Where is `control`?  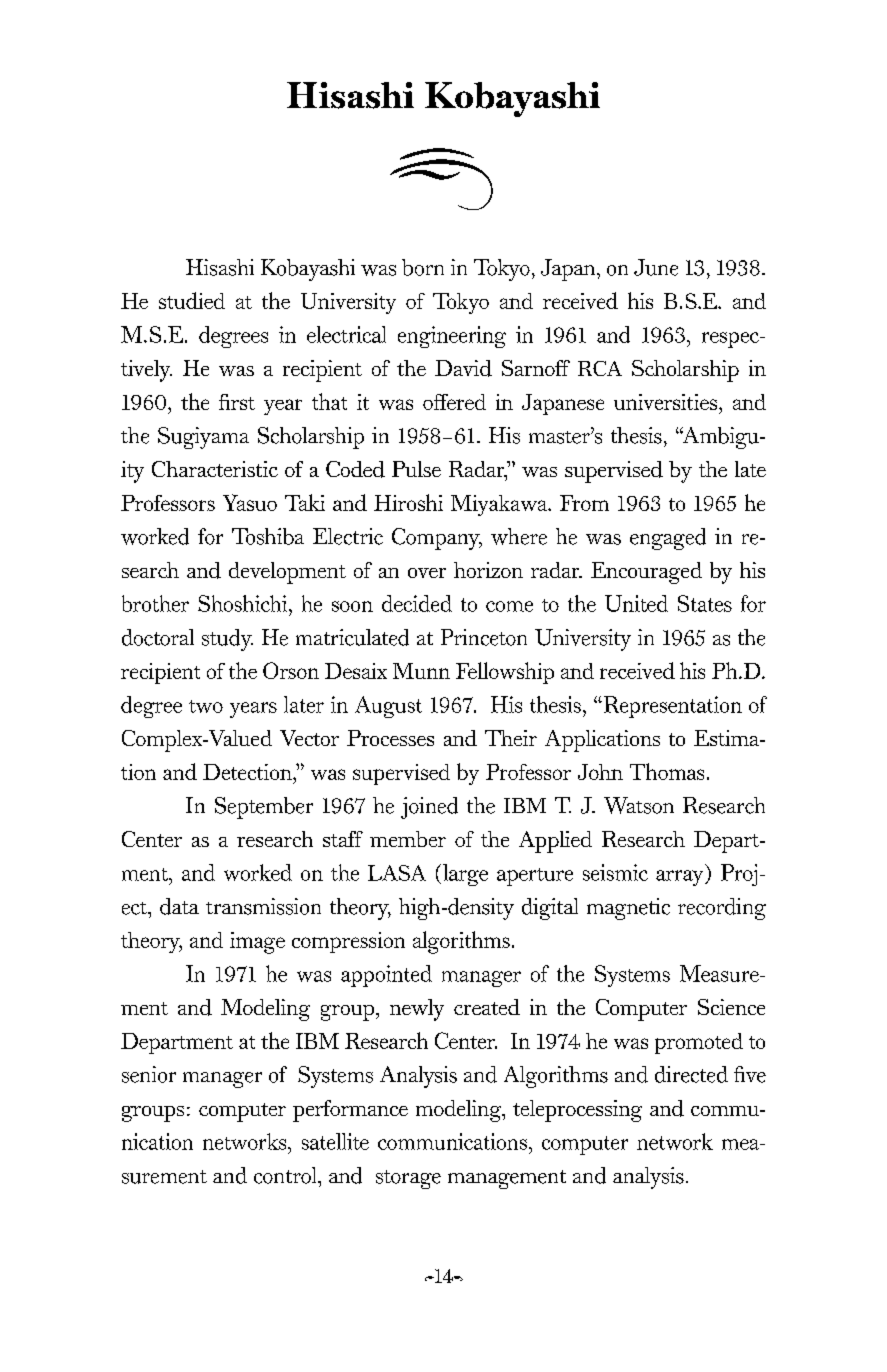
control is located at coordinates (286, 1175).
